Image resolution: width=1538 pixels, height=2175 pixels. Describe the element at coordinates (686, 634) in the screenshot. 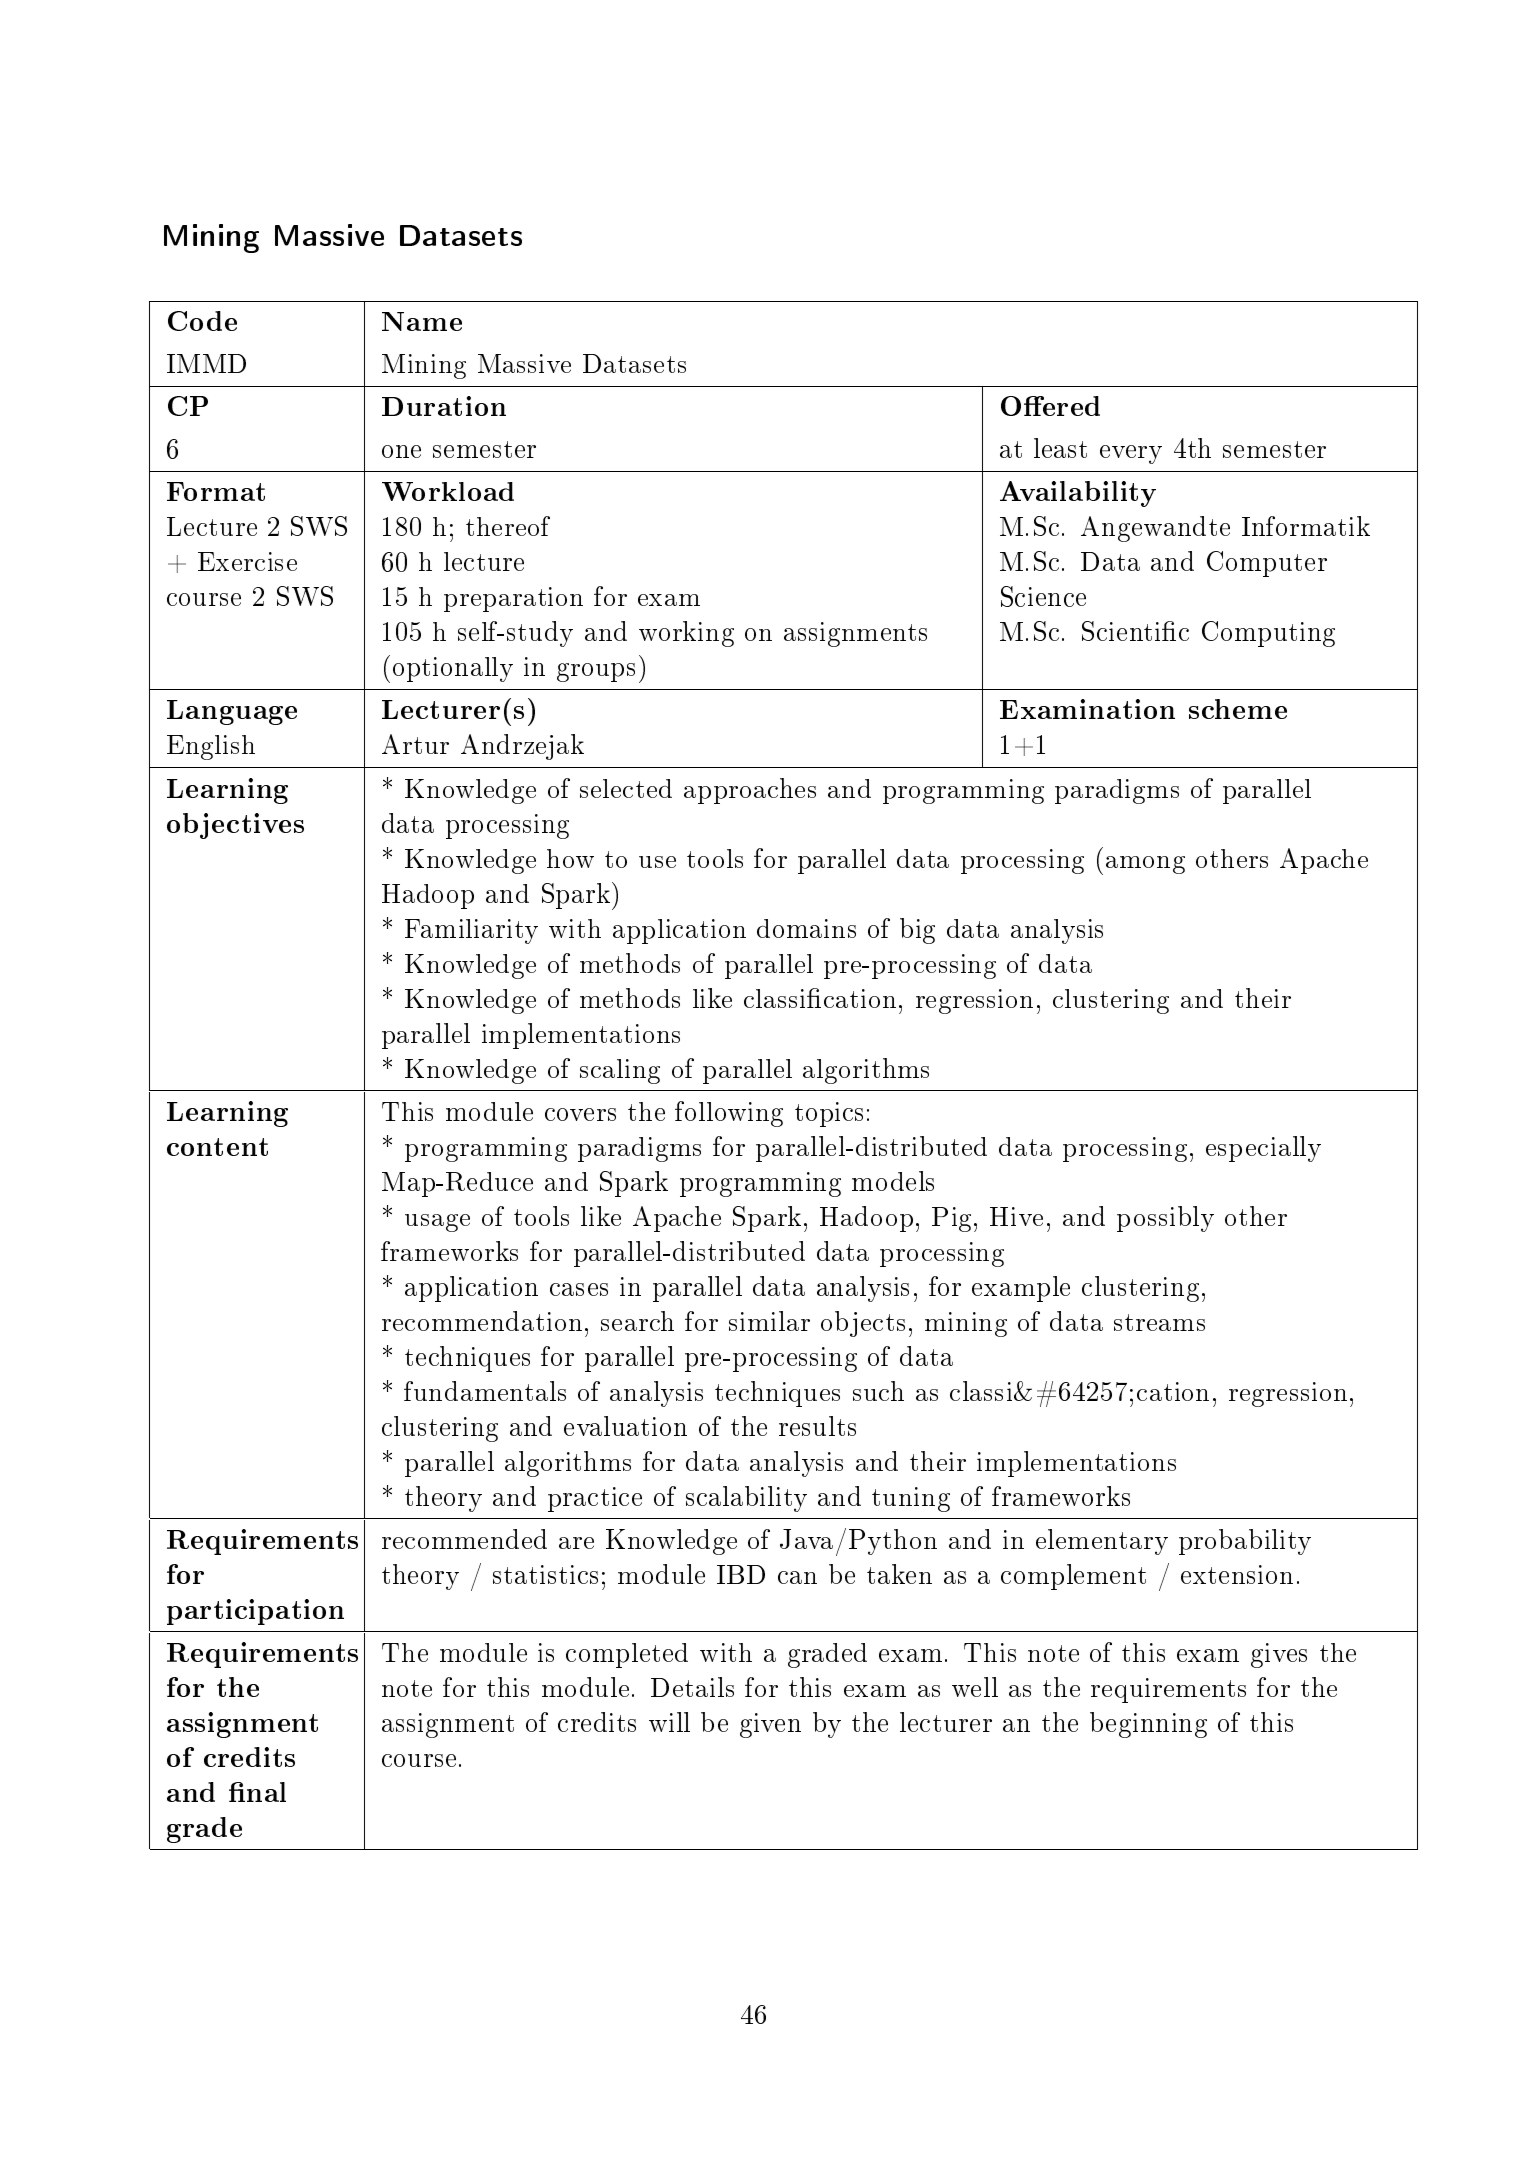

I see `working` at that location.
